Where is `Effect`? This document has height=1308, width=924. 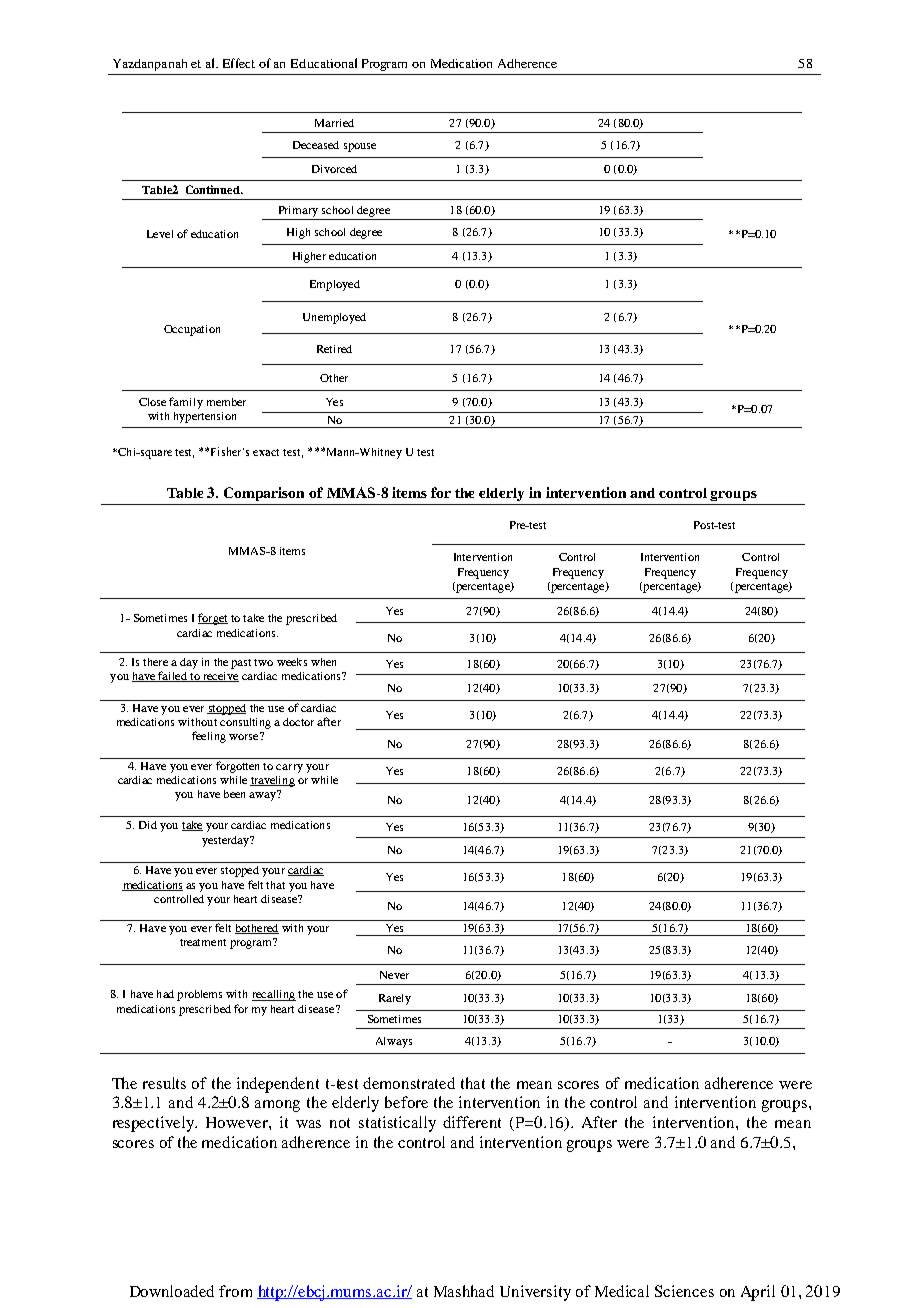 Effect is located at coordinates (239, 63).
